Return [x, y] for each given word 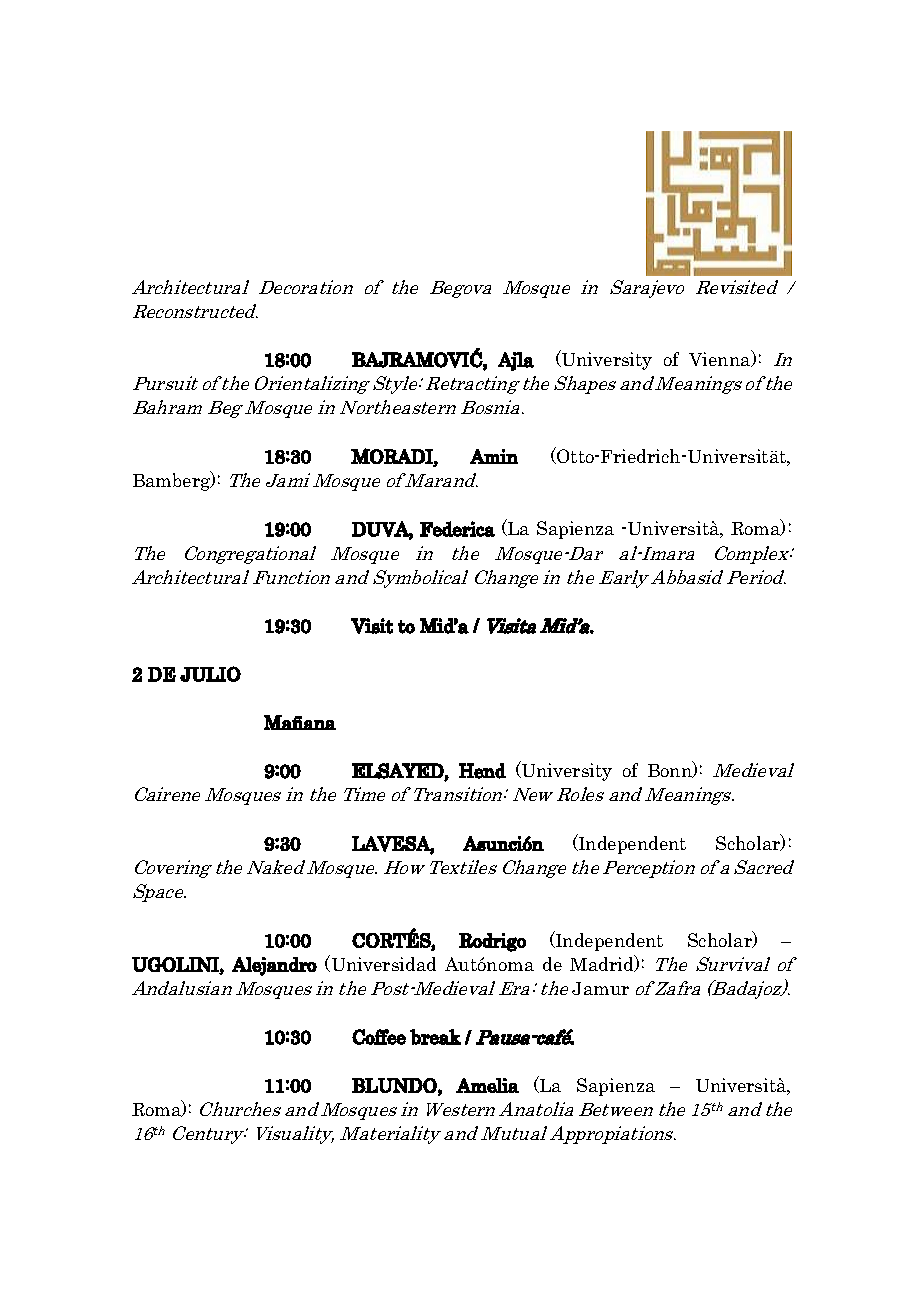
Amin [494, 456]
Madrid [603, 963]
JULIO [210, 674]
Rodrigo [492, 942]
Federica [457, 529]
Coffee [379, 1037]
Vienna [721, 358]
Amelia [487, 1085]
